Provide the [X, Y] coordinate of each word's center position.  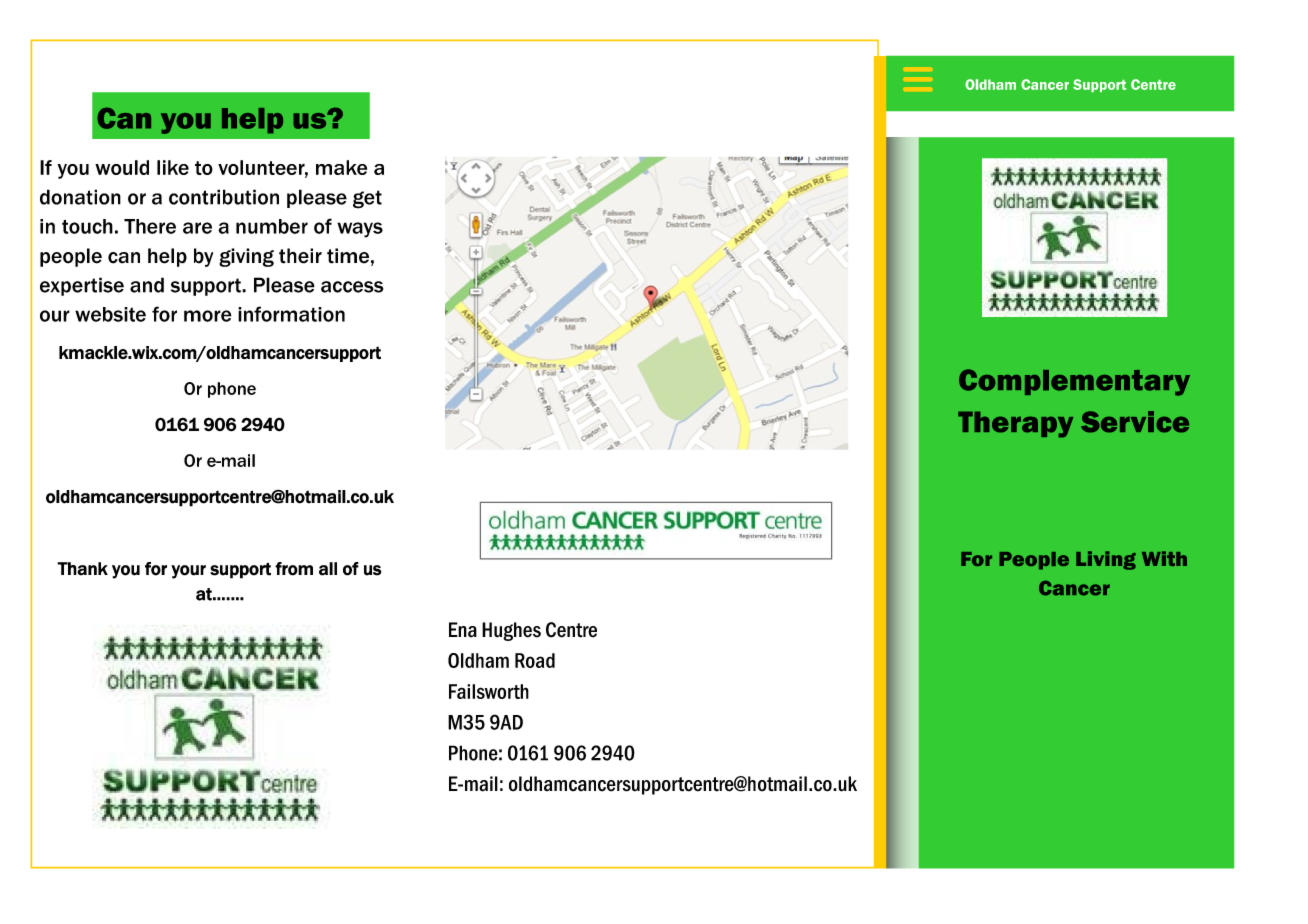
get [367, 199]
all [328, 569]
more [208, 316]
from [294, 569]
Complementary [1074, 382]
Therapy [1015, 424]
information [291, 314]
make [341, 167]
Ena [463, 630]
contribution [224, 197]
